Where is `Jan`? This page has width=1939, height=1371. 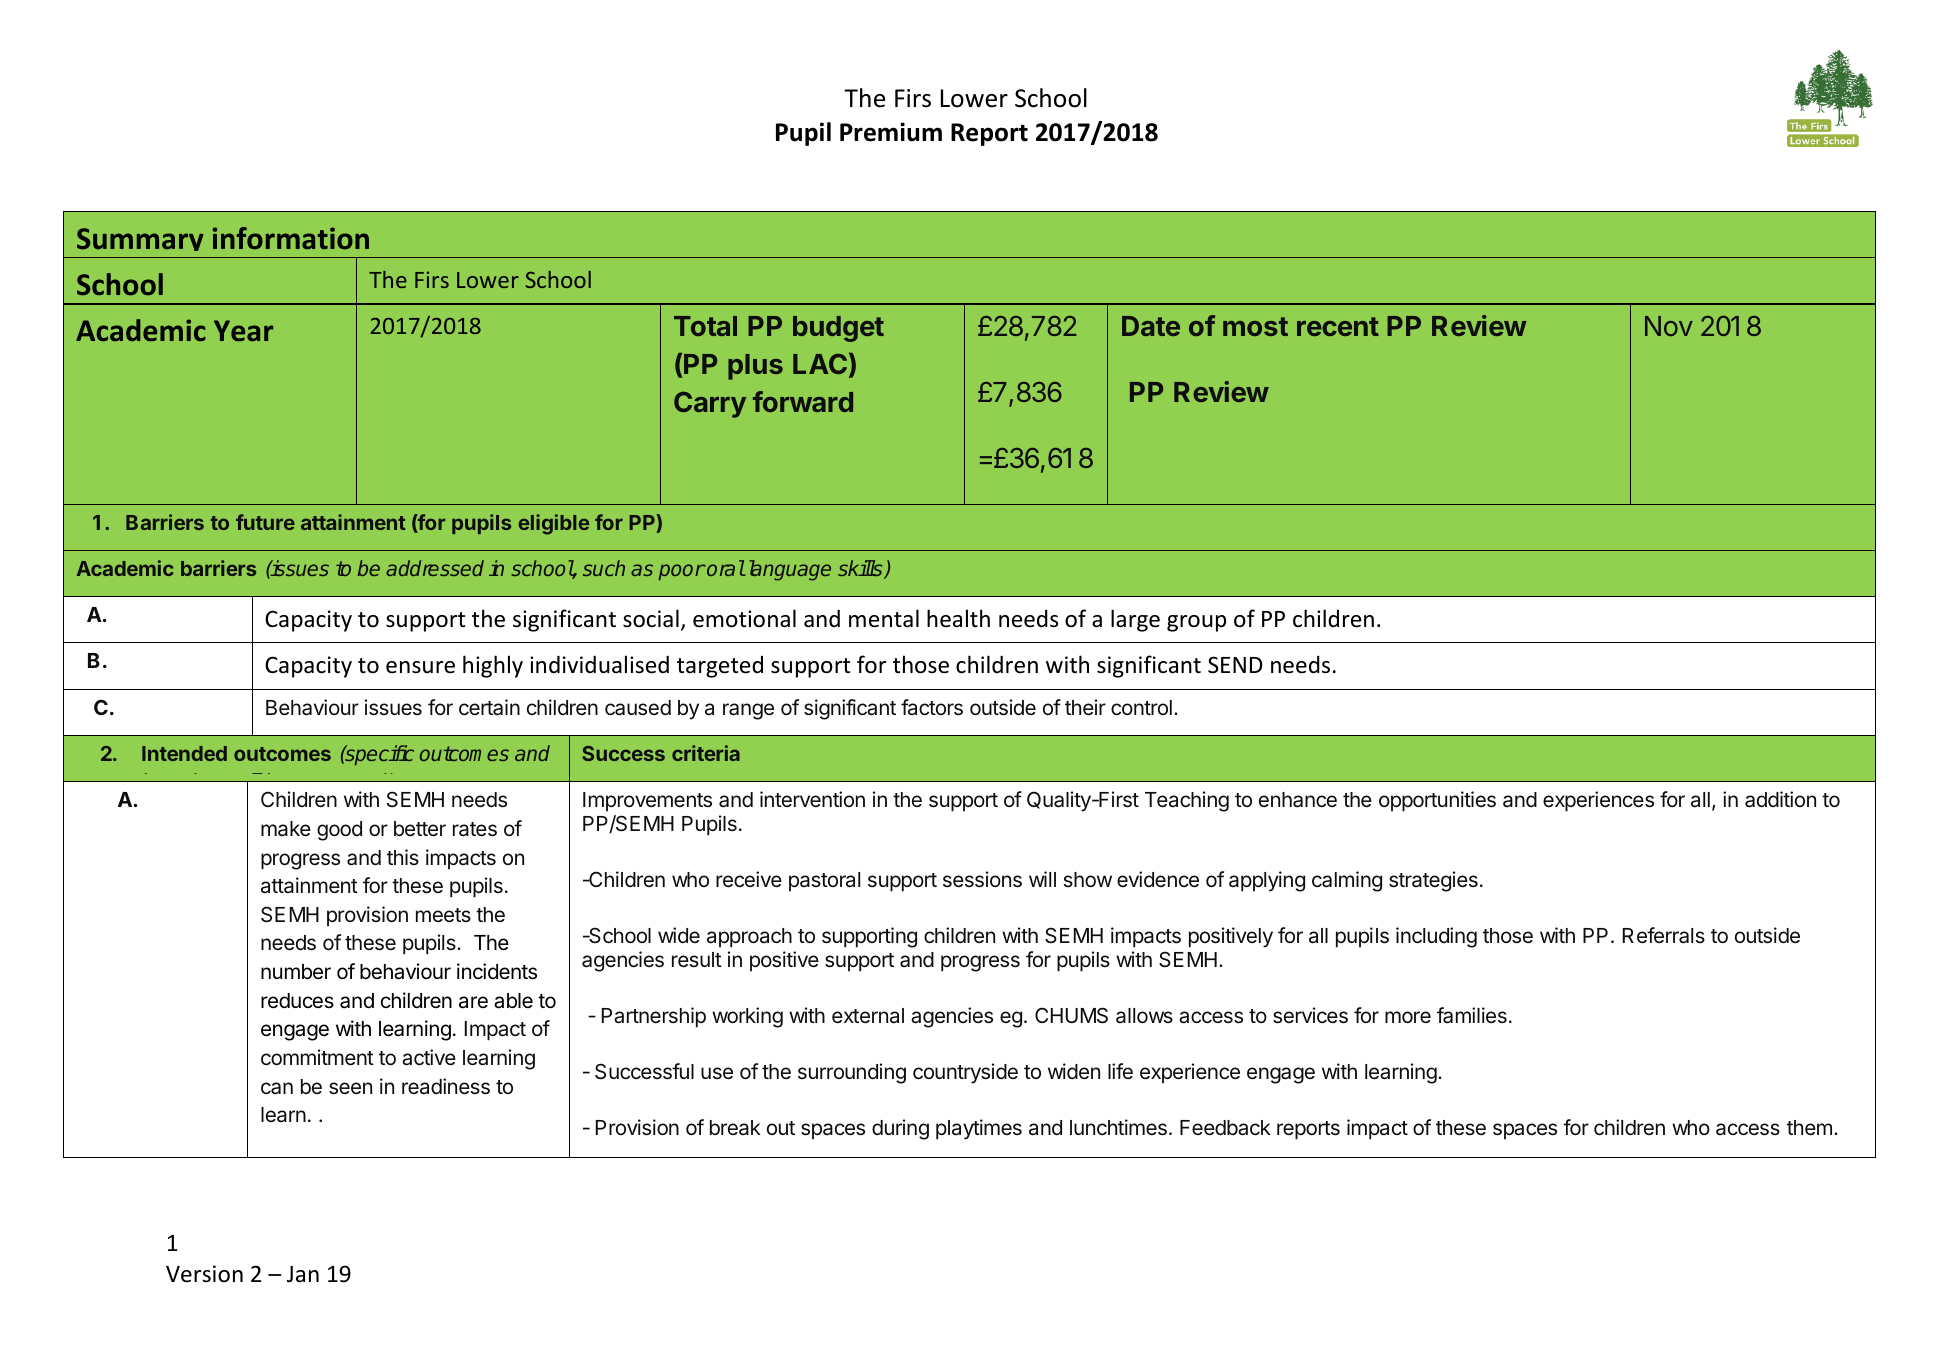
Jan is located at coordinates (303, 1274).
